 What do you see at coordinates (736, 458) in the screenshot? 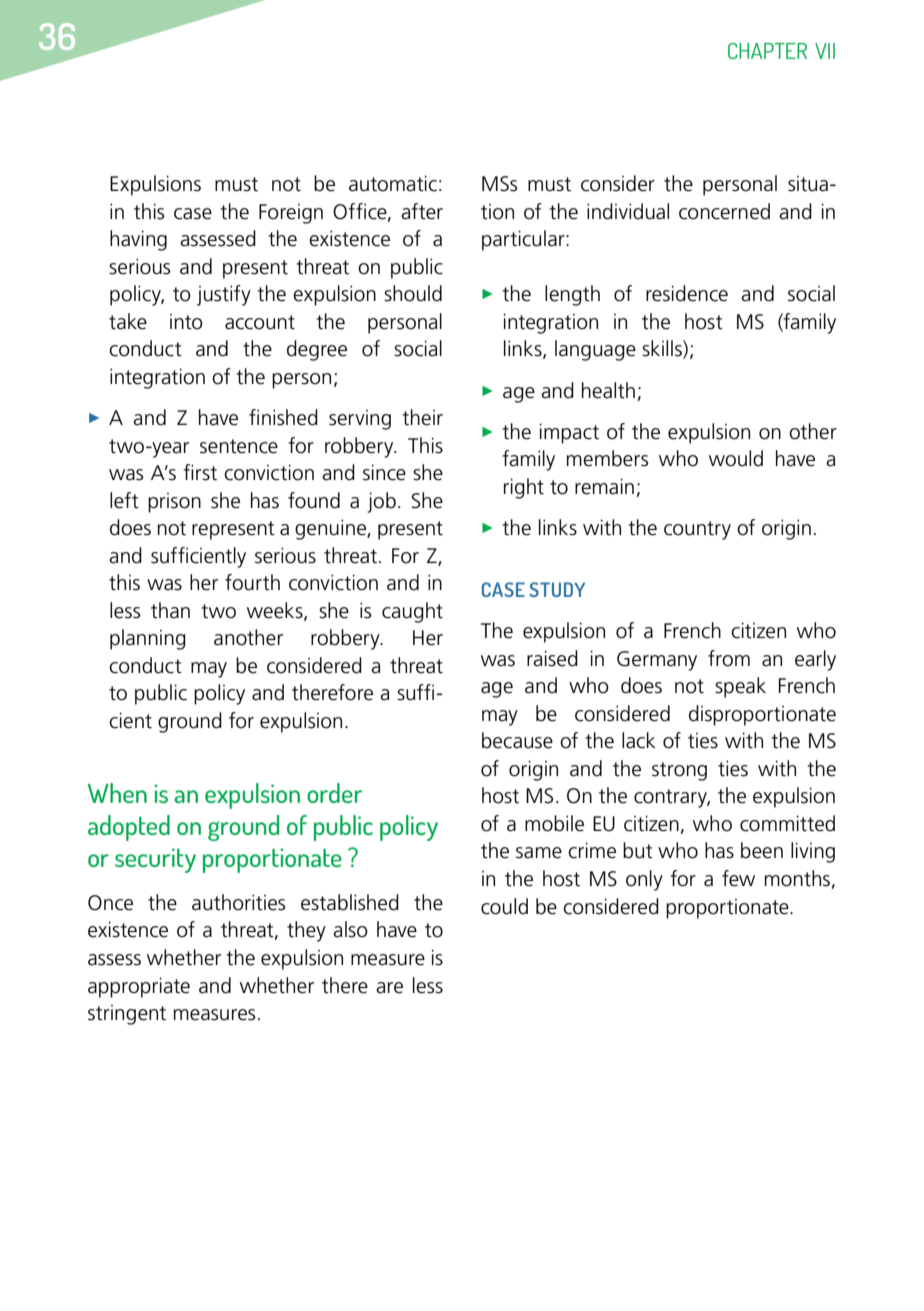
I see `would` at bounding box center [736, 458].
